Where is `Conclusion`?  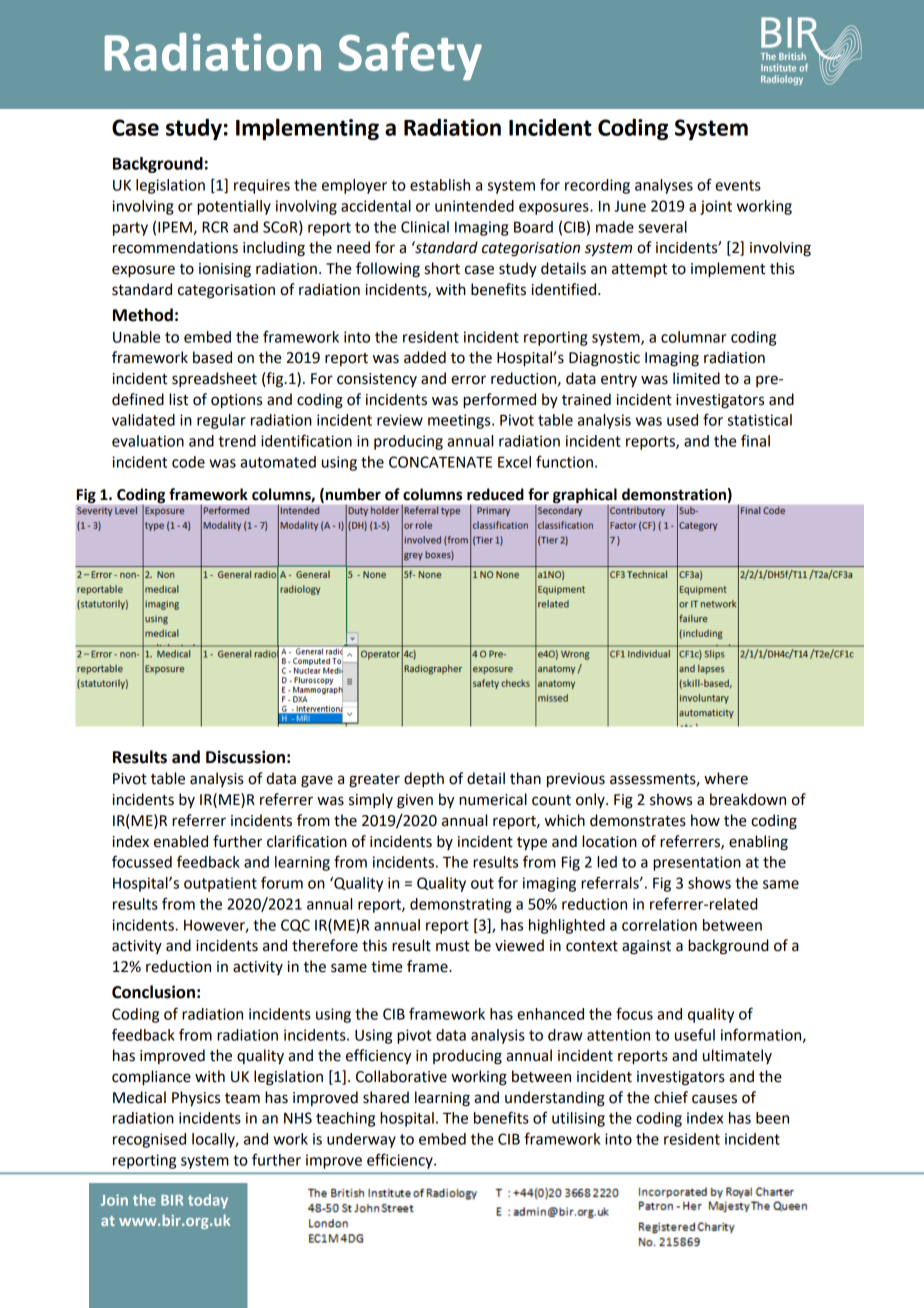 Conclusion is located at coordinates (153, 992).
